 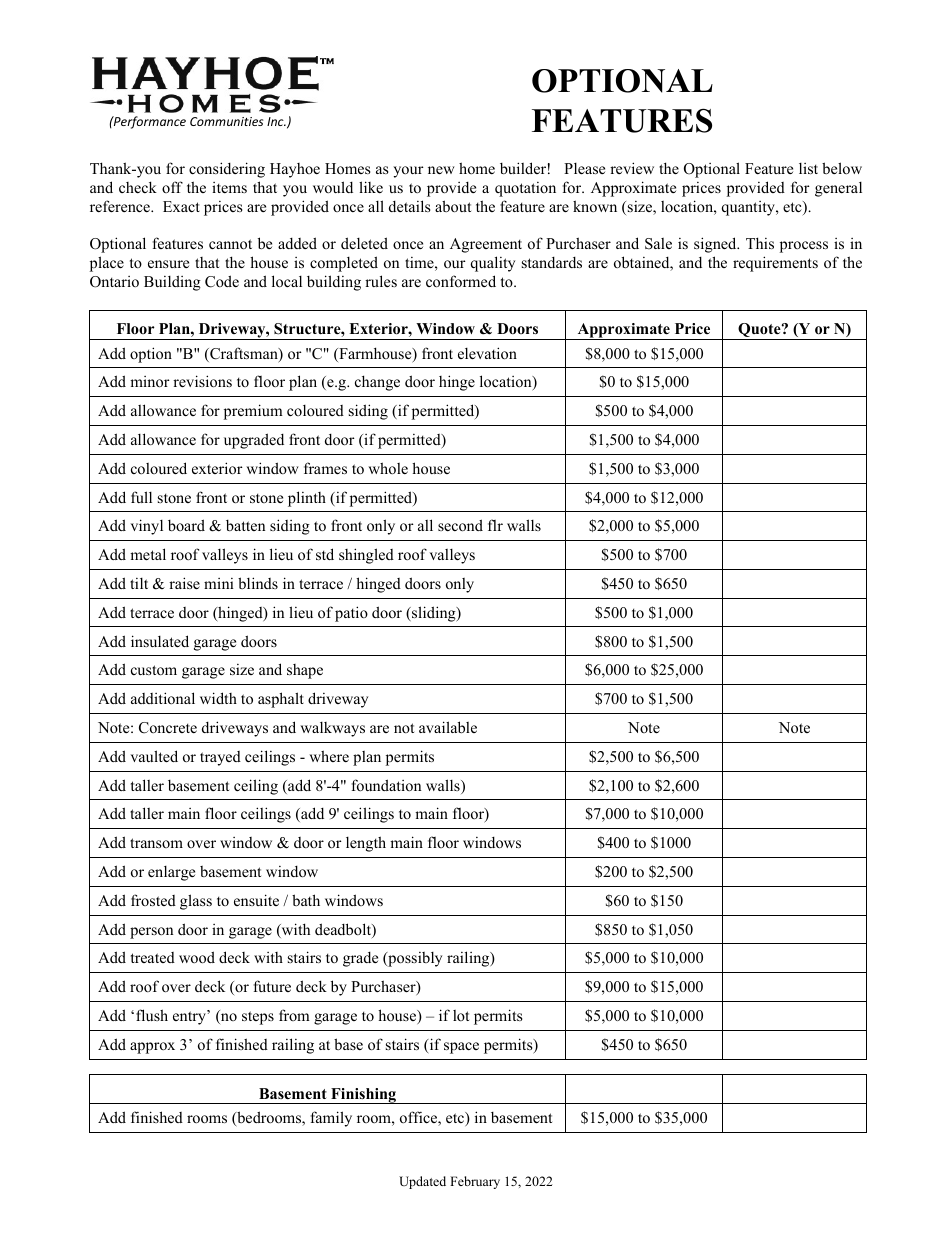 What do you see at coordinates (487, 353) in the screenshot?
I see `elevation` at bounding box center [487, 353].
